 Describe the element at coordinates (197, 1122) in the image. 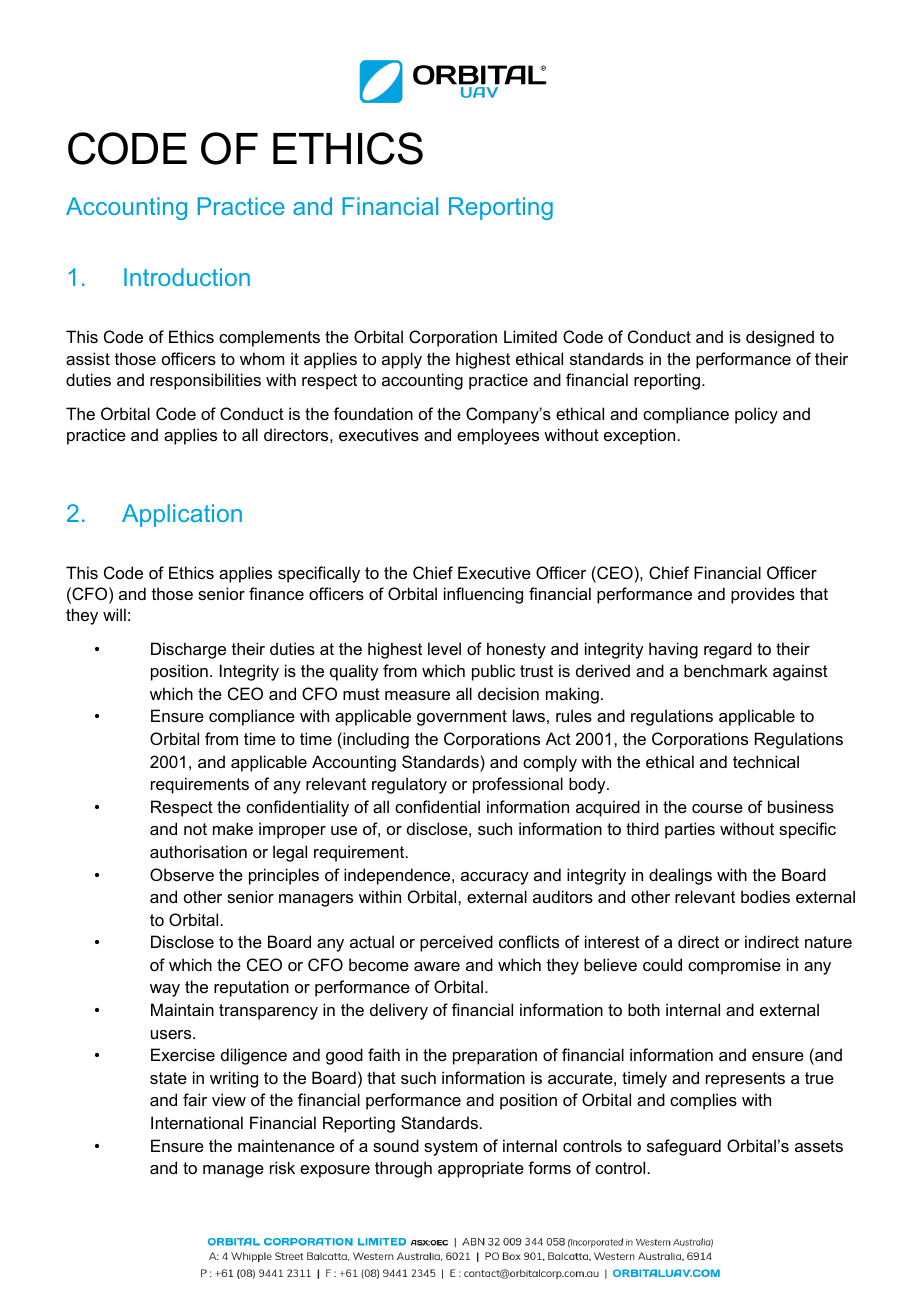

I see `International` at that location.
